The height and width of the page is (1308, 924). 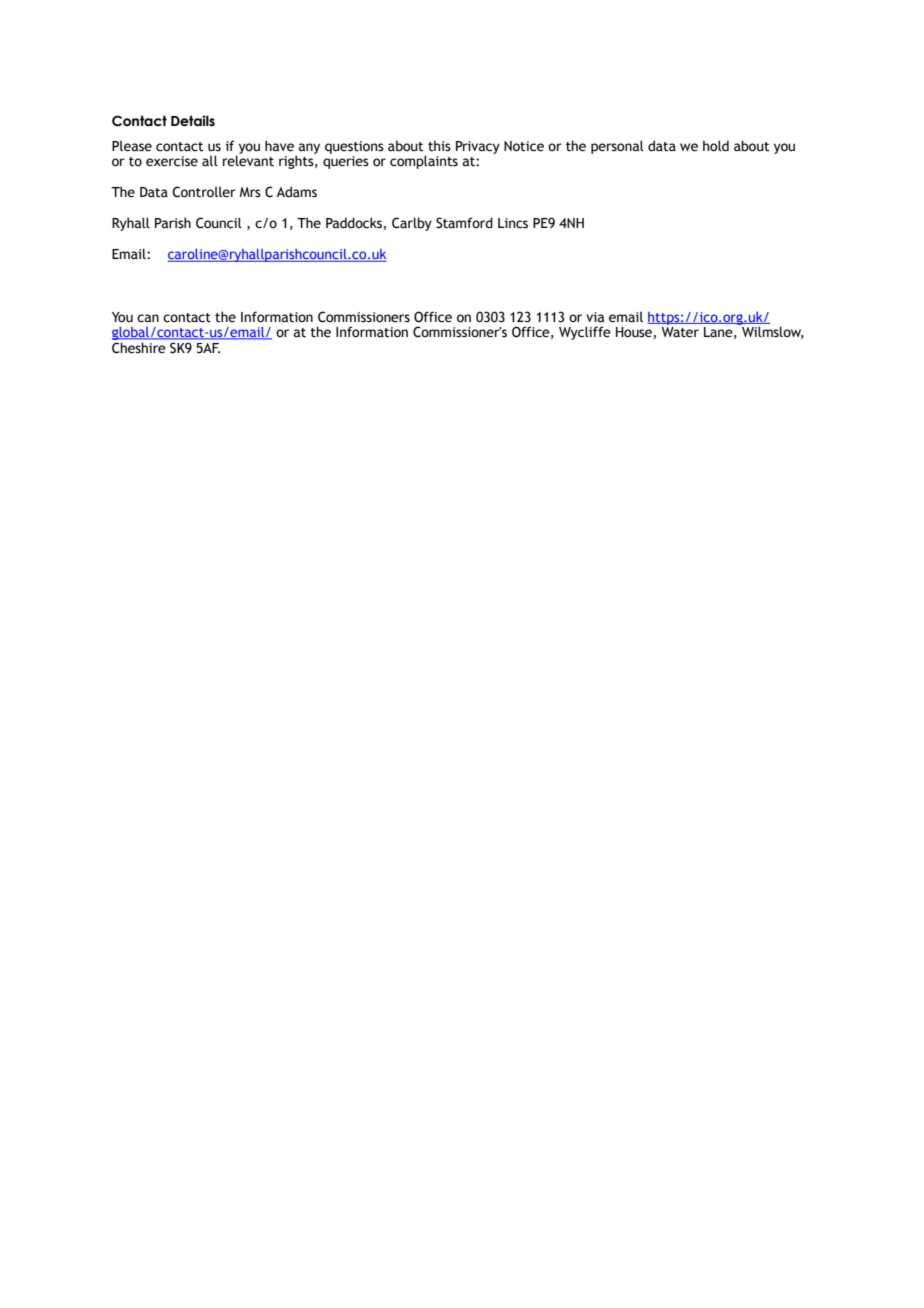 I want to click on Details, so click(x=193, y=121).
